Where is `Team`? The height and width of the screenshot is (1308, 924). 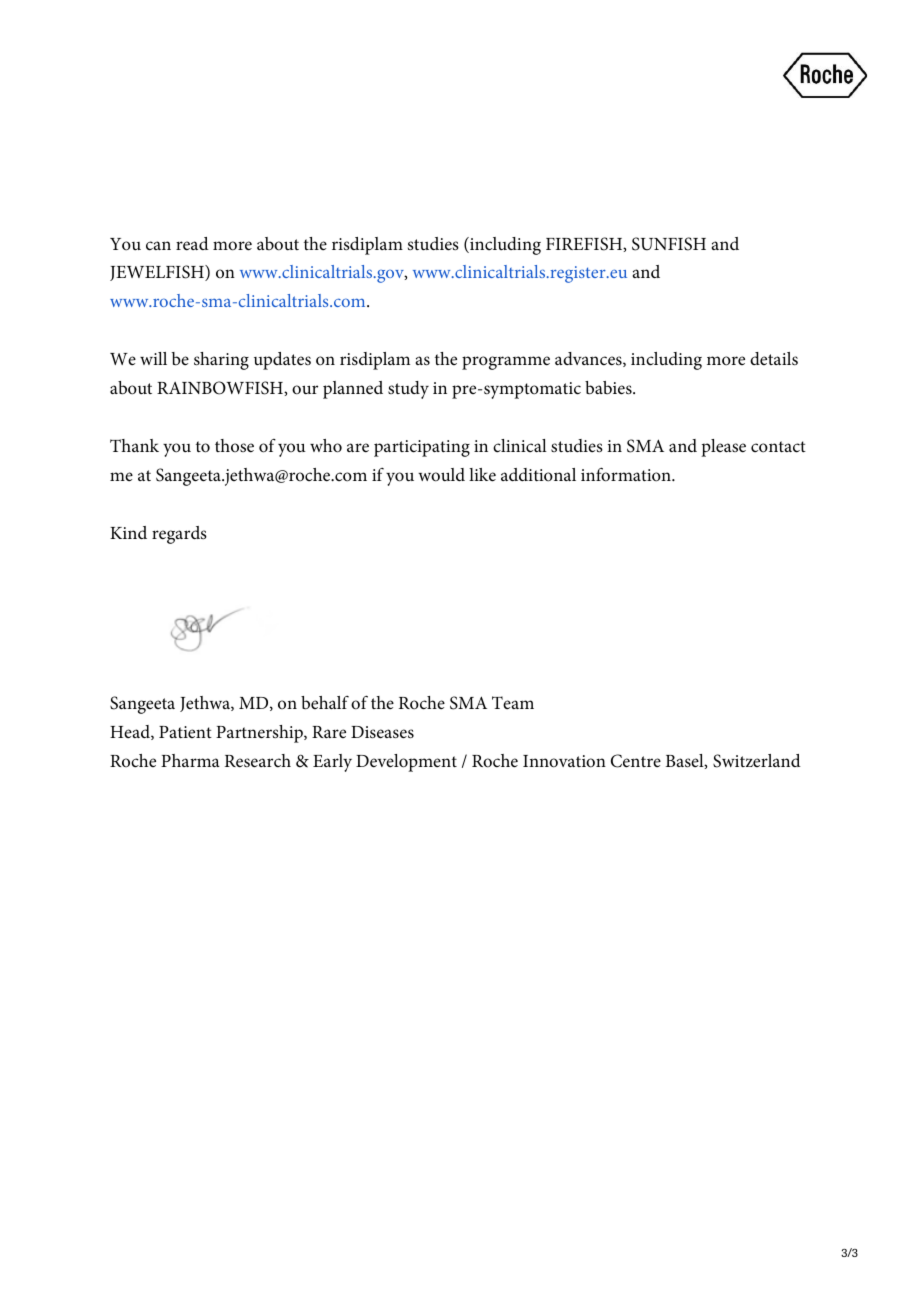
Team is located at coordinates (513, 703).
